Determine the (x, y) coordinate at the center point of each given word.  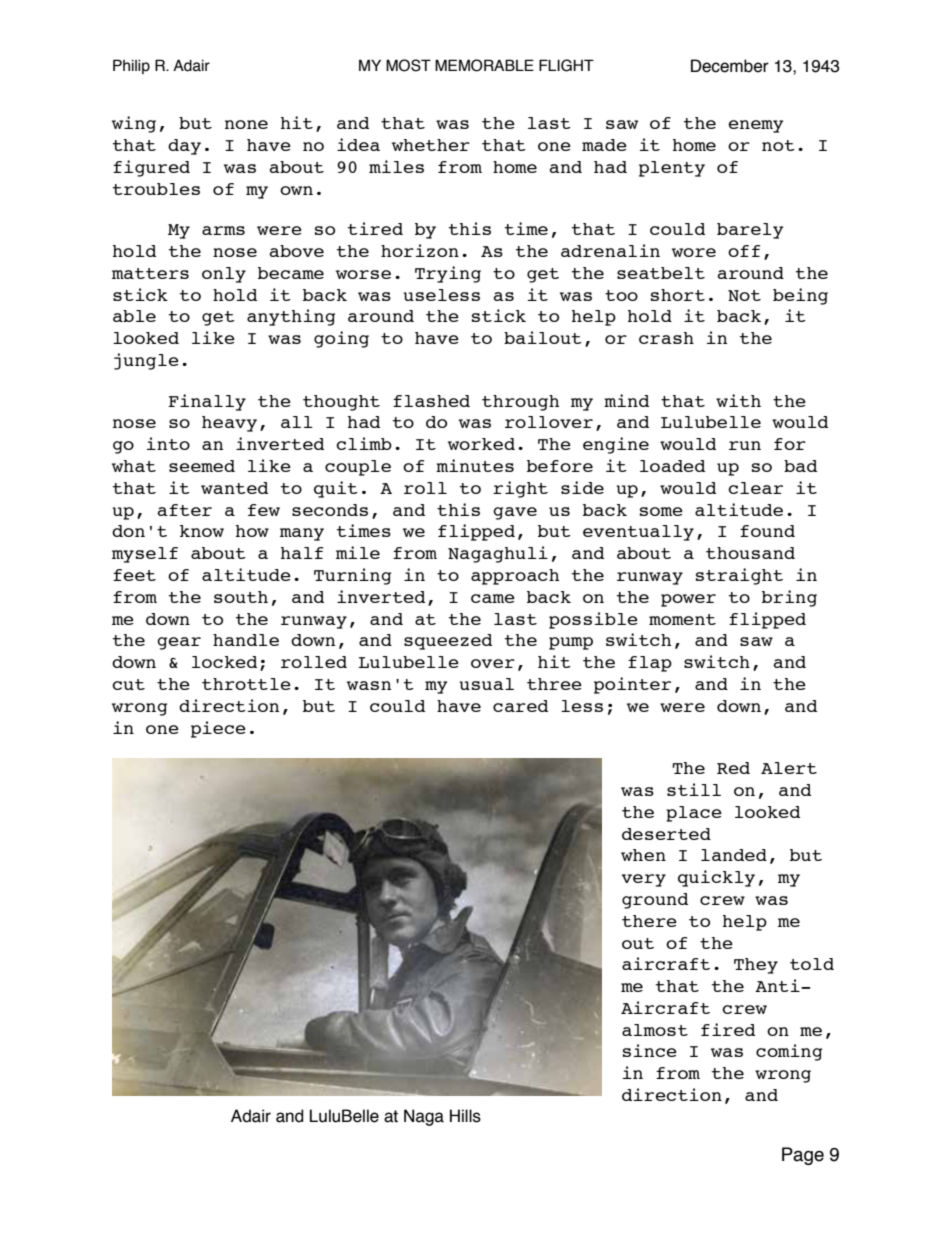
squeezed (448, 642)
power (688, 600)
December (730, 66)
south (241, 597)
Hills (465, 1116)
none (246, 124)
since (650, 1050)
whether (431, 145)
